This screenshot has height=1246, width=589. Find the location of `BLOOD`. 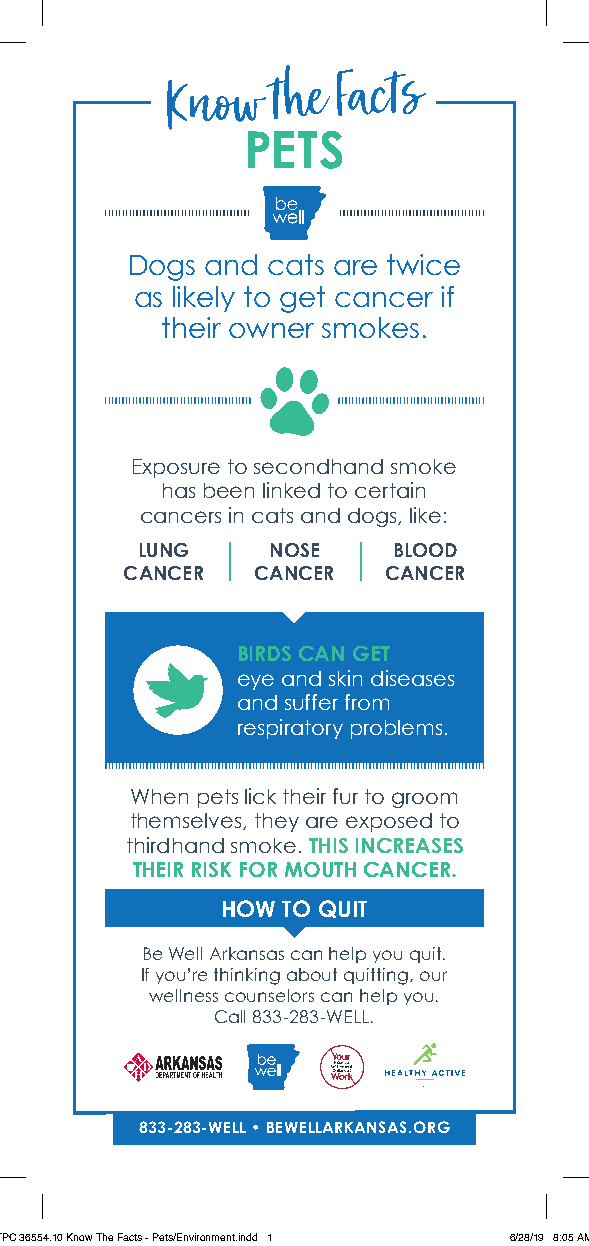

BLOOD is located at coordinates (426, 550).
